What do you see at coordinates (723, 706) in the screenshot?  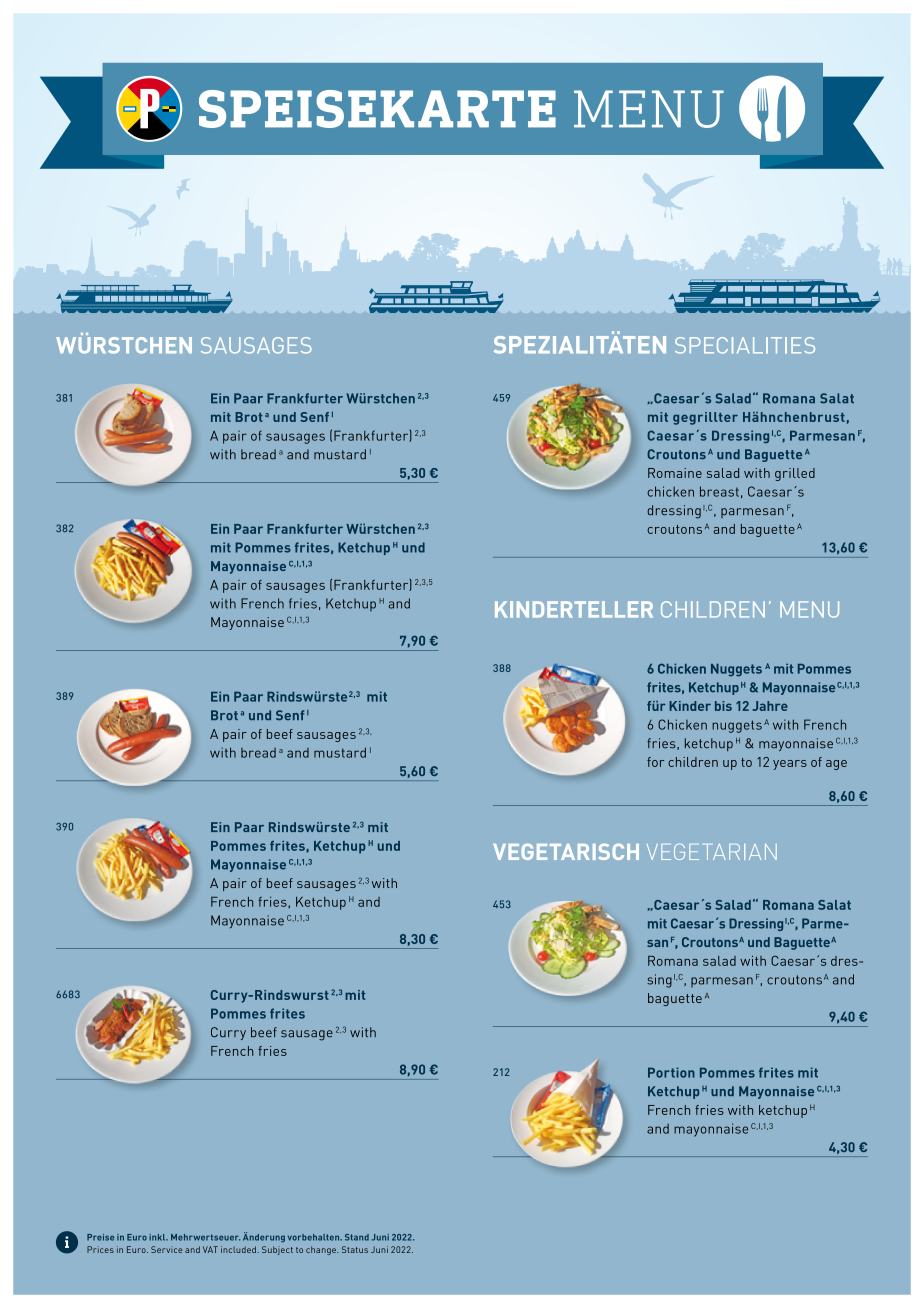 I see `bis` at bounding box center [723, 706].
